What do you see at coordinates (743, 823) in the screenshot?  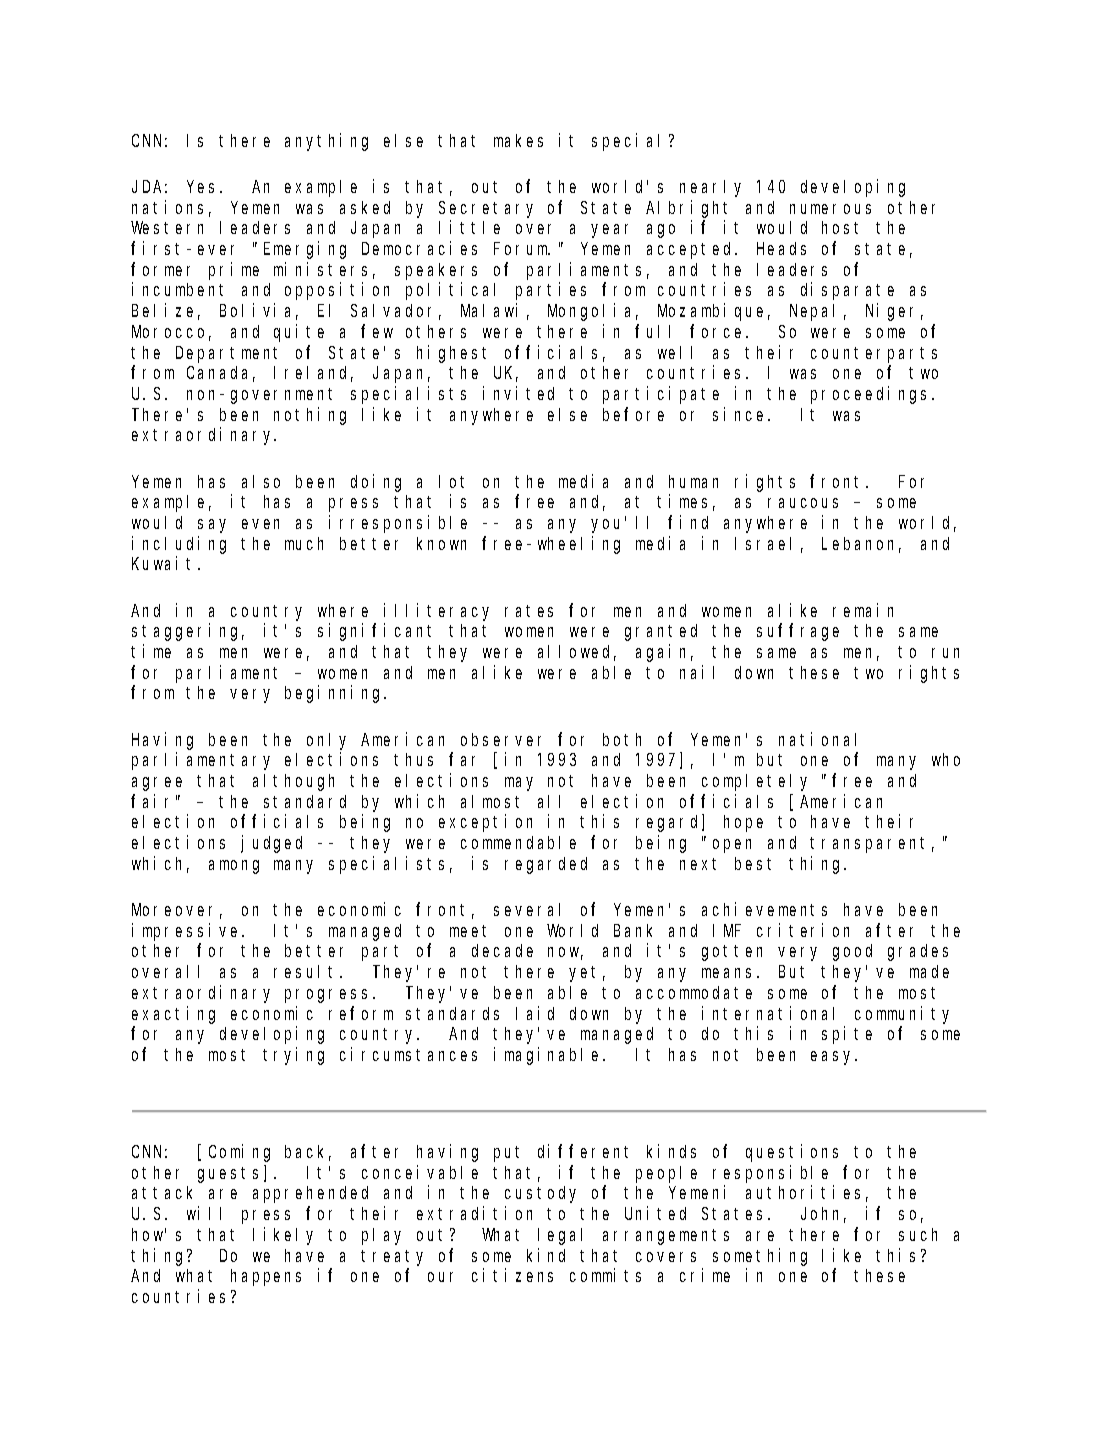 I see `hope` at bounding box center [743, 823].
